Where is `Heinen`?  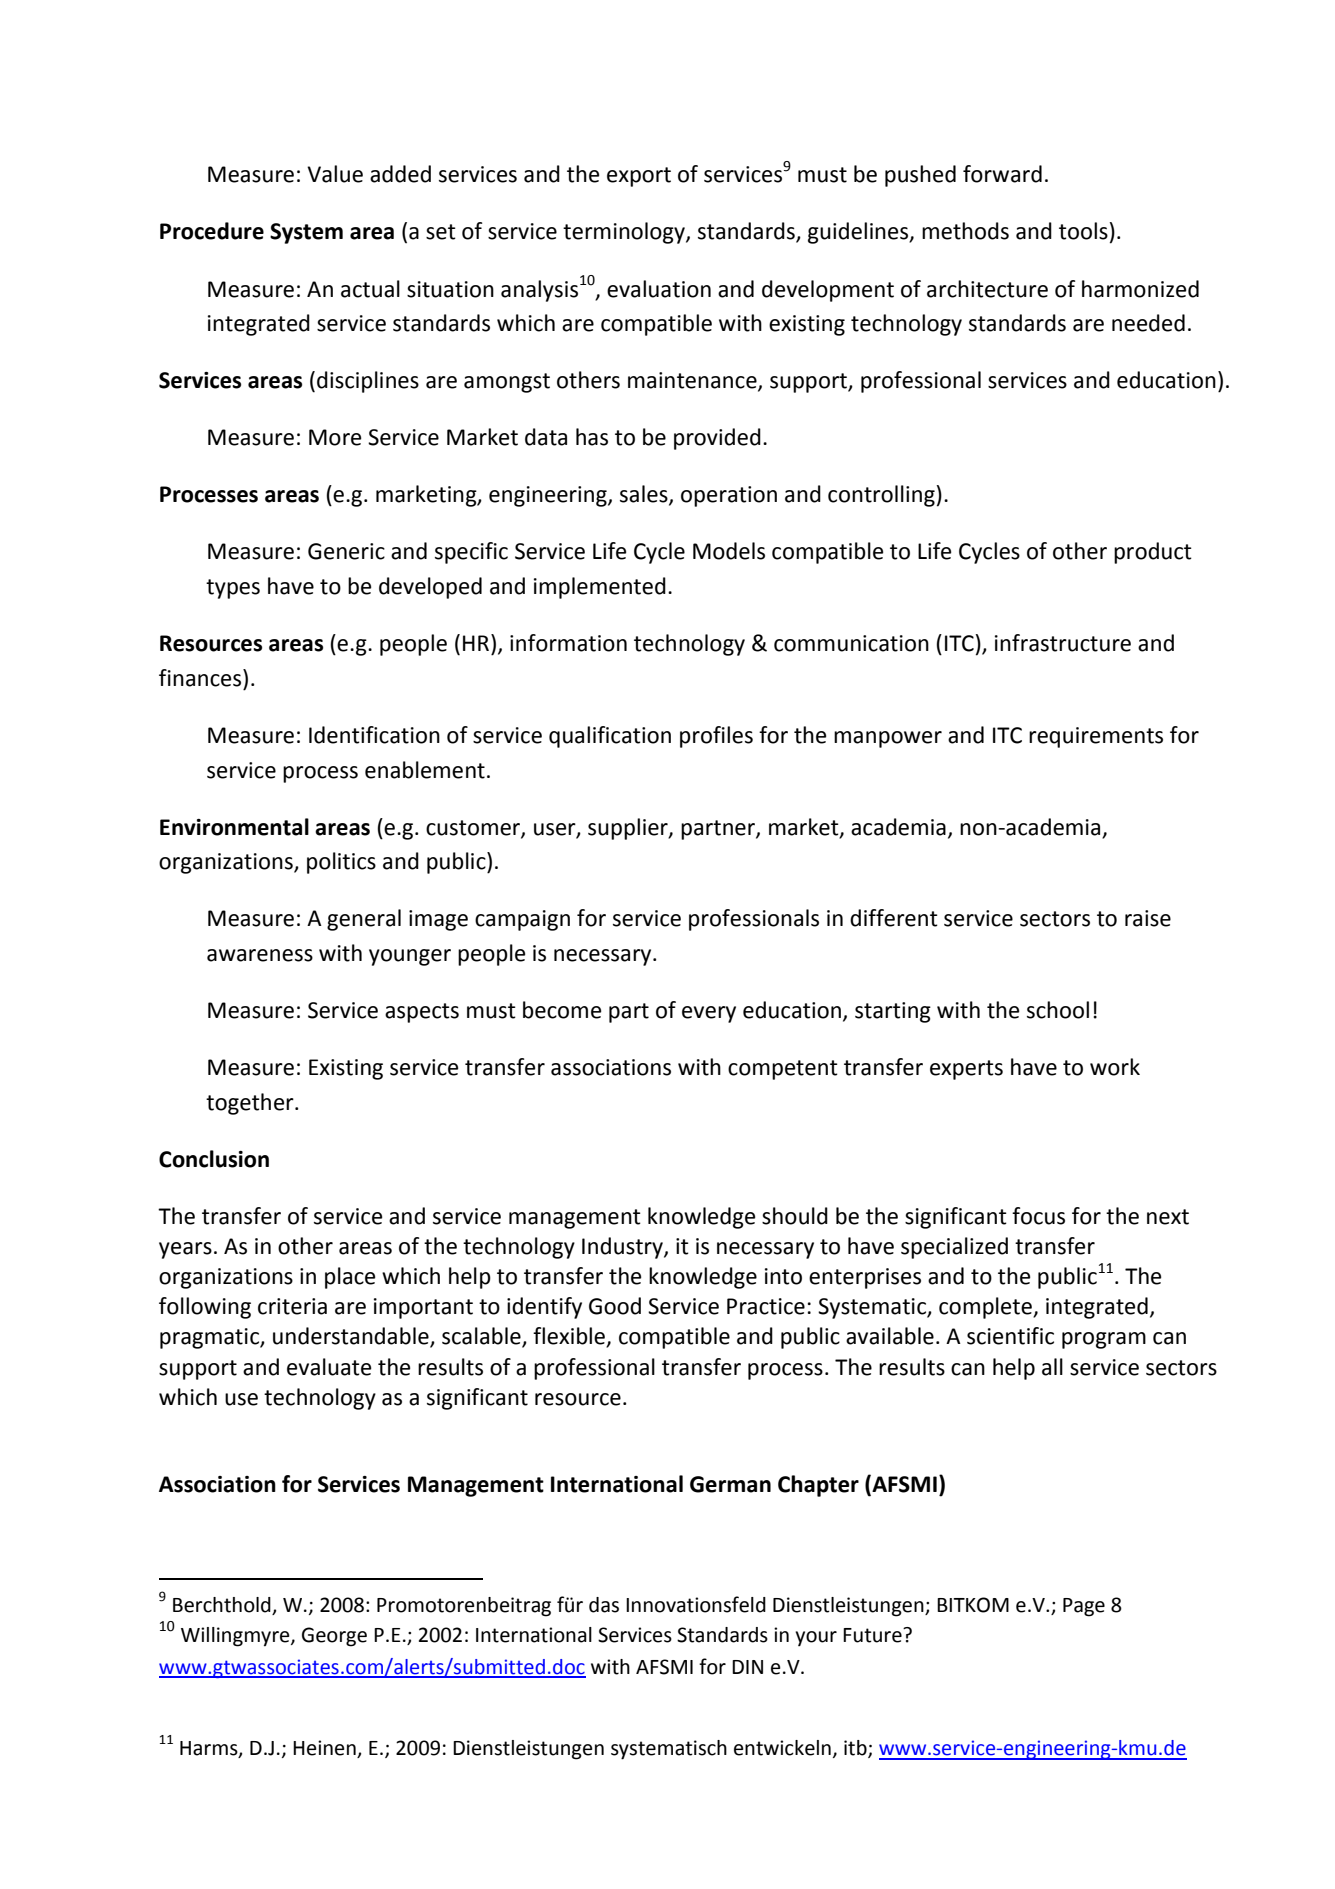
Heinen is located at coordinates (325, 1749).
